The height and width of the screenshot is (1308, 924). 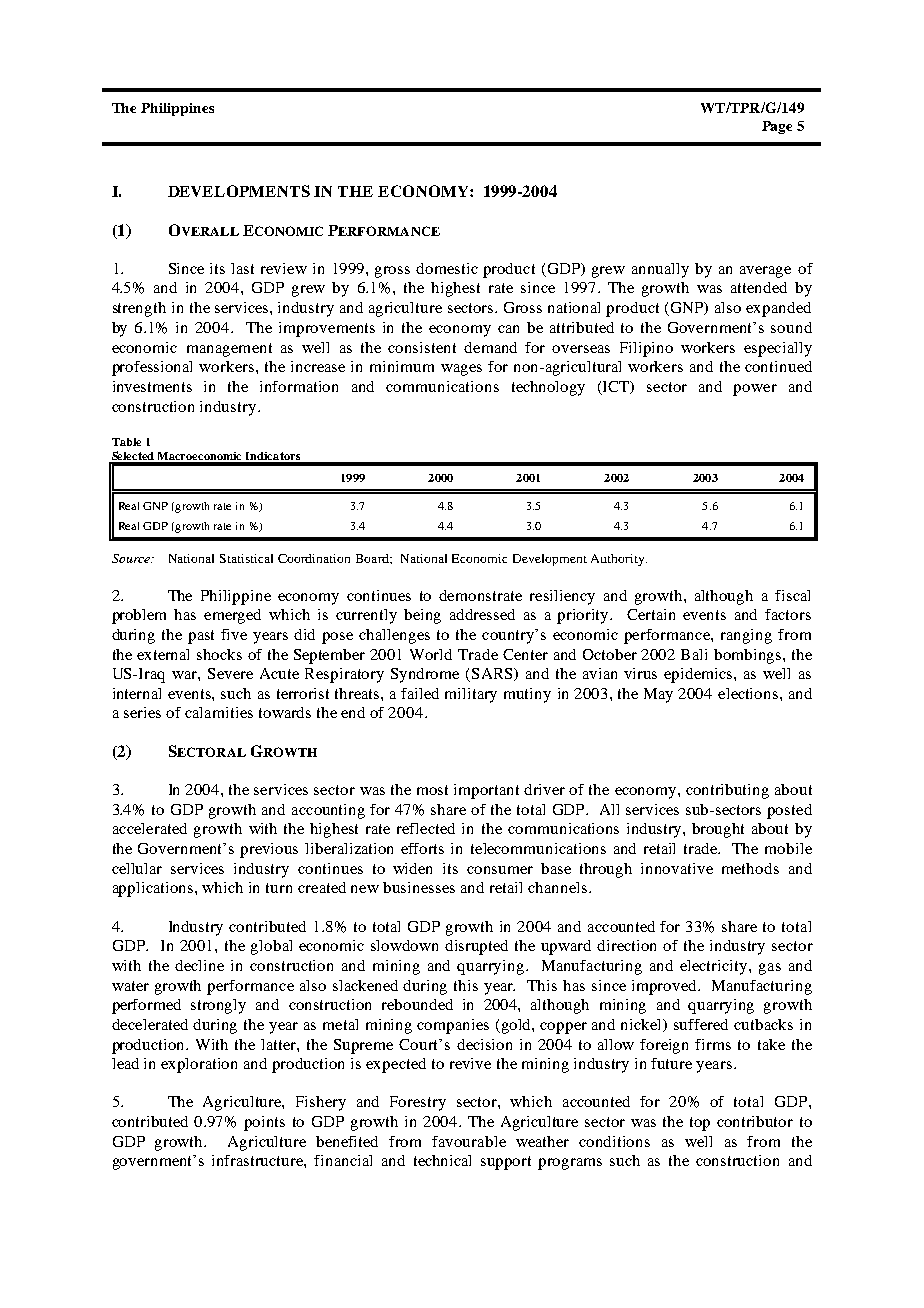 I want to click on domestic, so click(x=447, y=268).
